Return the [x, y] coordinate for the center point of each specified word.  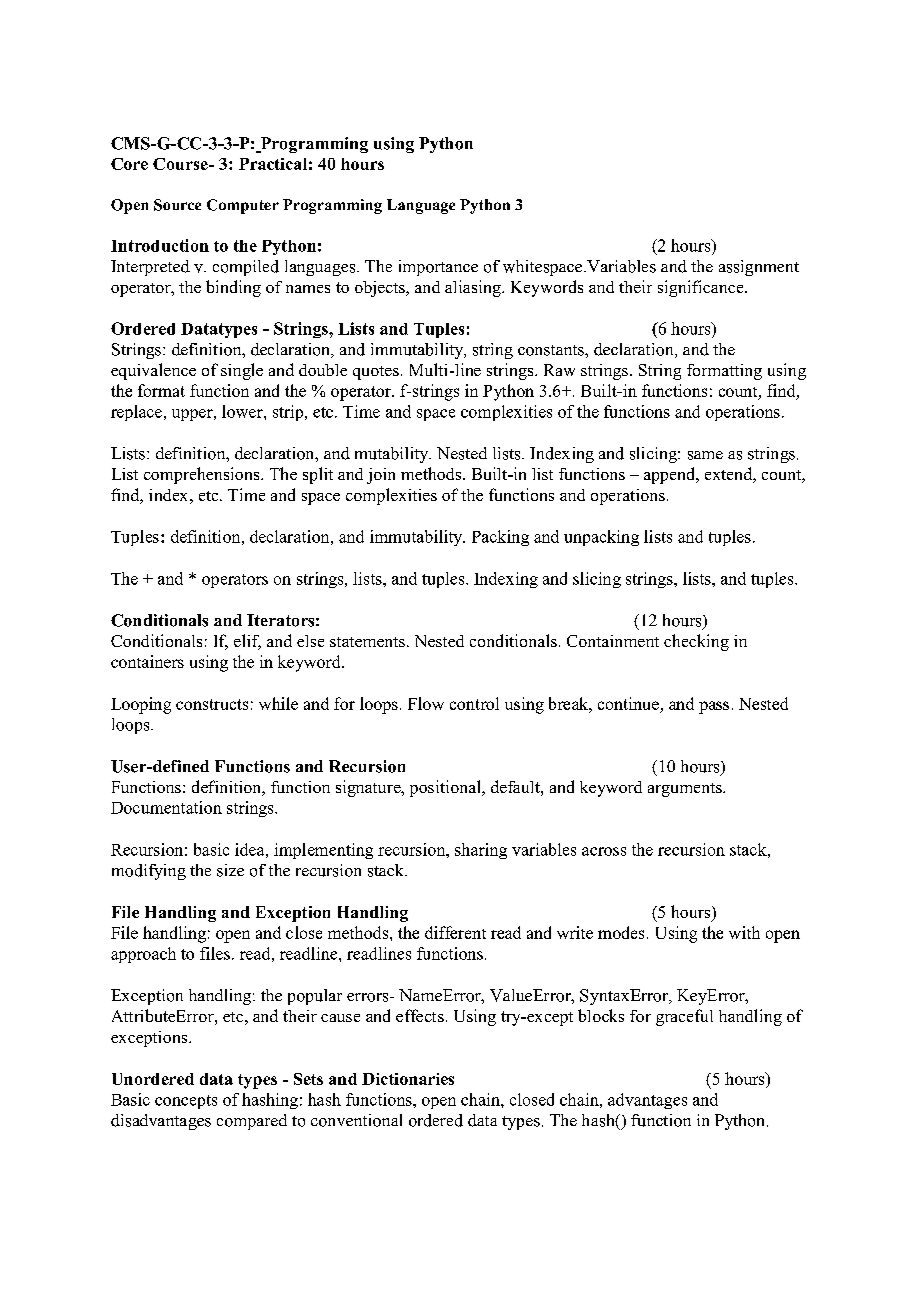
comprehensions [203, 475]
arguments [686, 790]
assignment [759, 268]
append [671, 475]
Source [177, 205]
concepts [186, 1102]
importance [438, 268]
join [381, 476]
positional [446, 788]
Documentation [166, 807]
